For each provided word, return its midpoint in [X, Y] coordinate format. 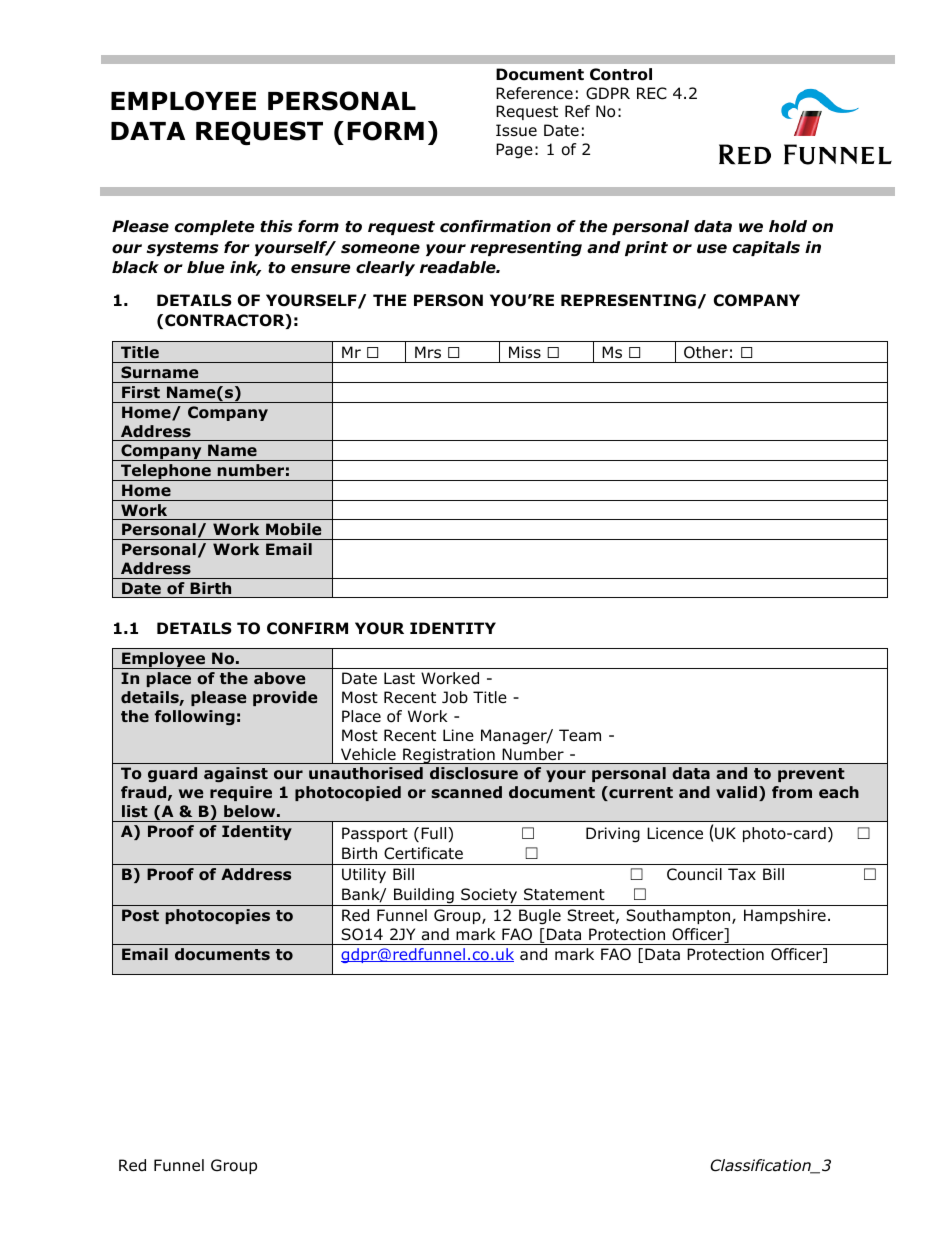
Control [621, 74]
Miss [525, 352]
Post [140, 915]
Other [706, 352]
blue [206, 267]
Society [489, 897]
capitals [766, 248]
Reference [534, 93]
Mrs [428, 352]
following [195, 717]
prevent [811, 775]
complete [215, 227]
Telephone [166, 472]
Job [455, 697]
